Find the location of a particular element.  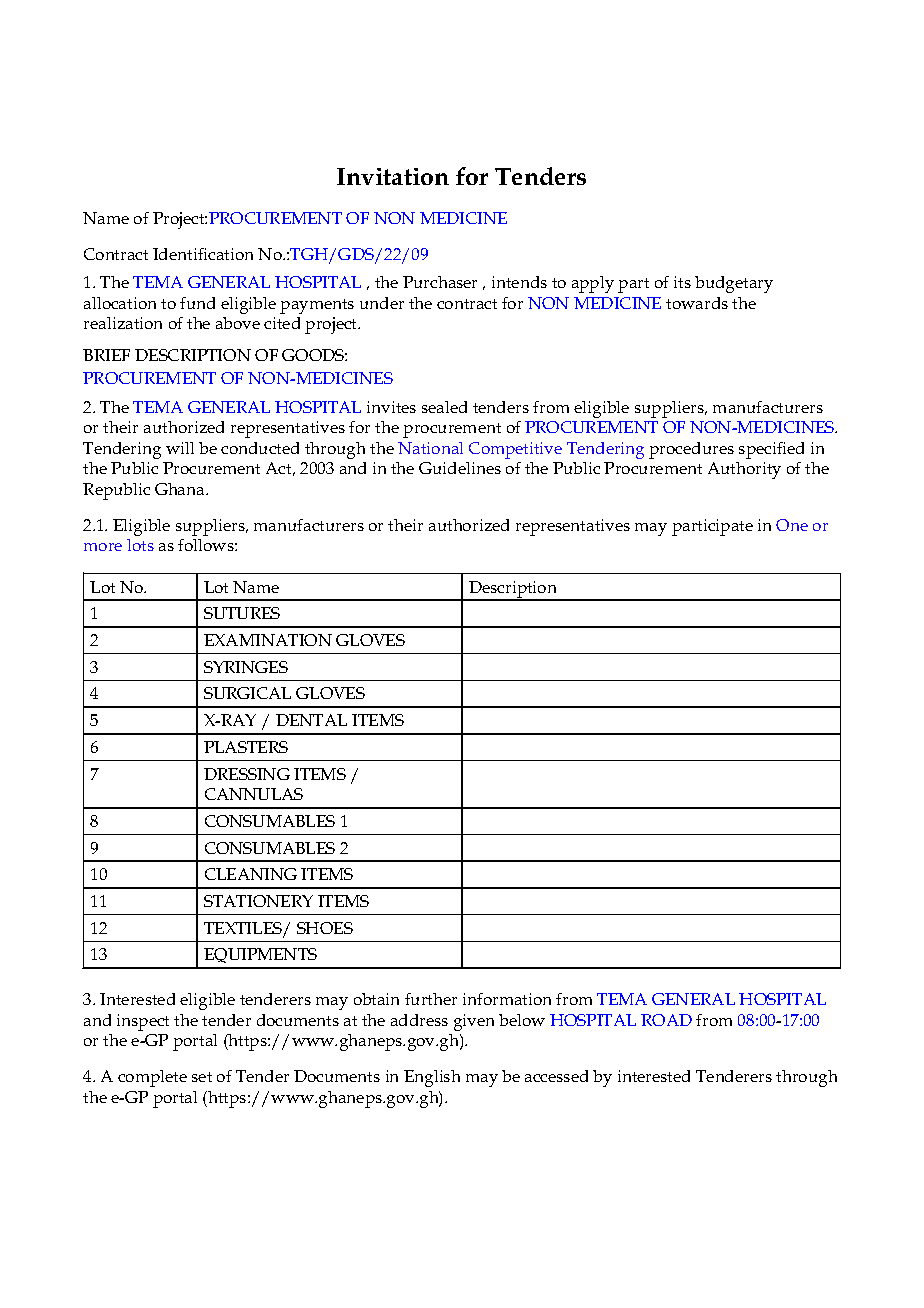

its is located at coordinates (682, 282).
